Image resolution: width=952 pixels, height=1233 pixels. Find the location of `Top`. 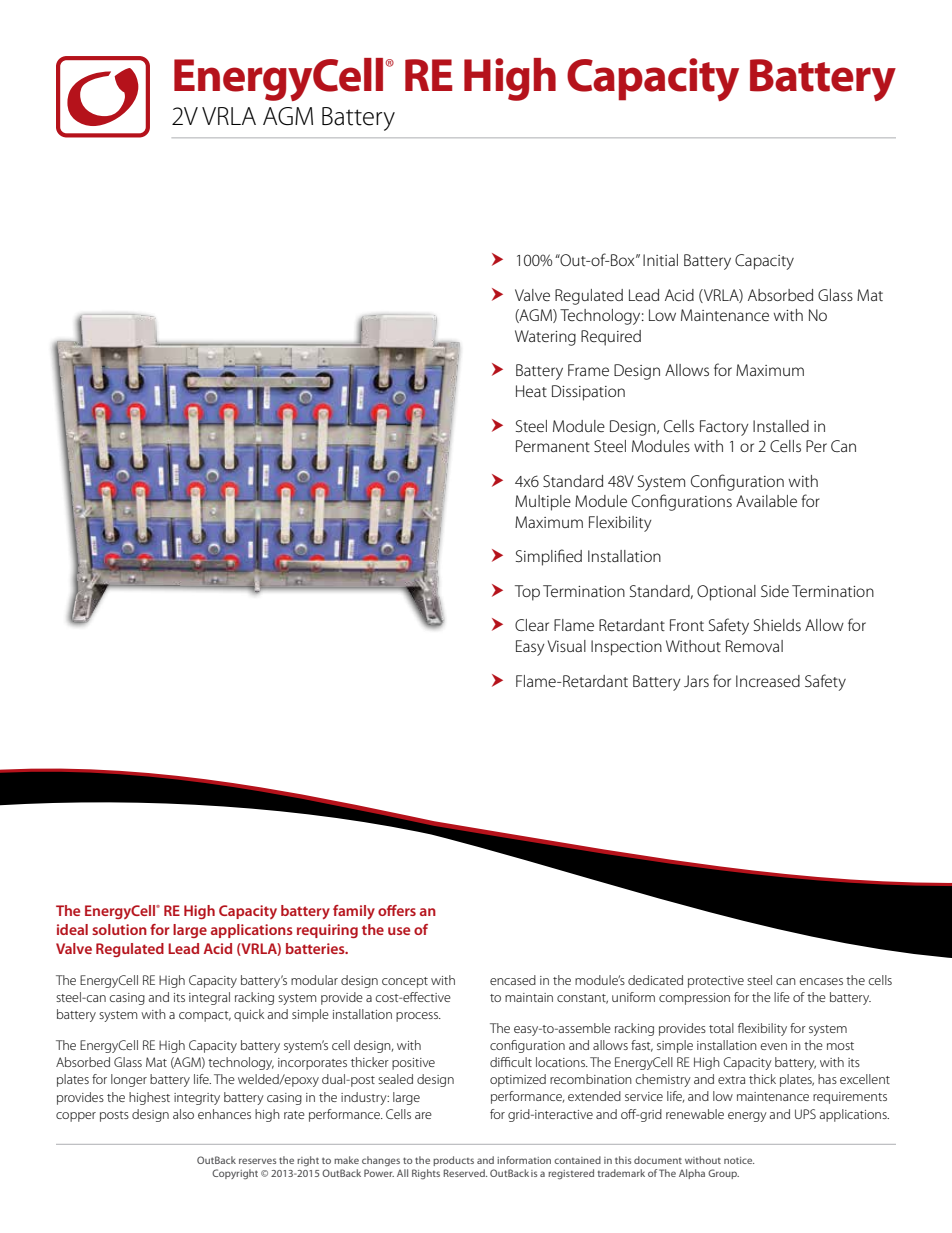

Top is located at coordinates (527, 593).
